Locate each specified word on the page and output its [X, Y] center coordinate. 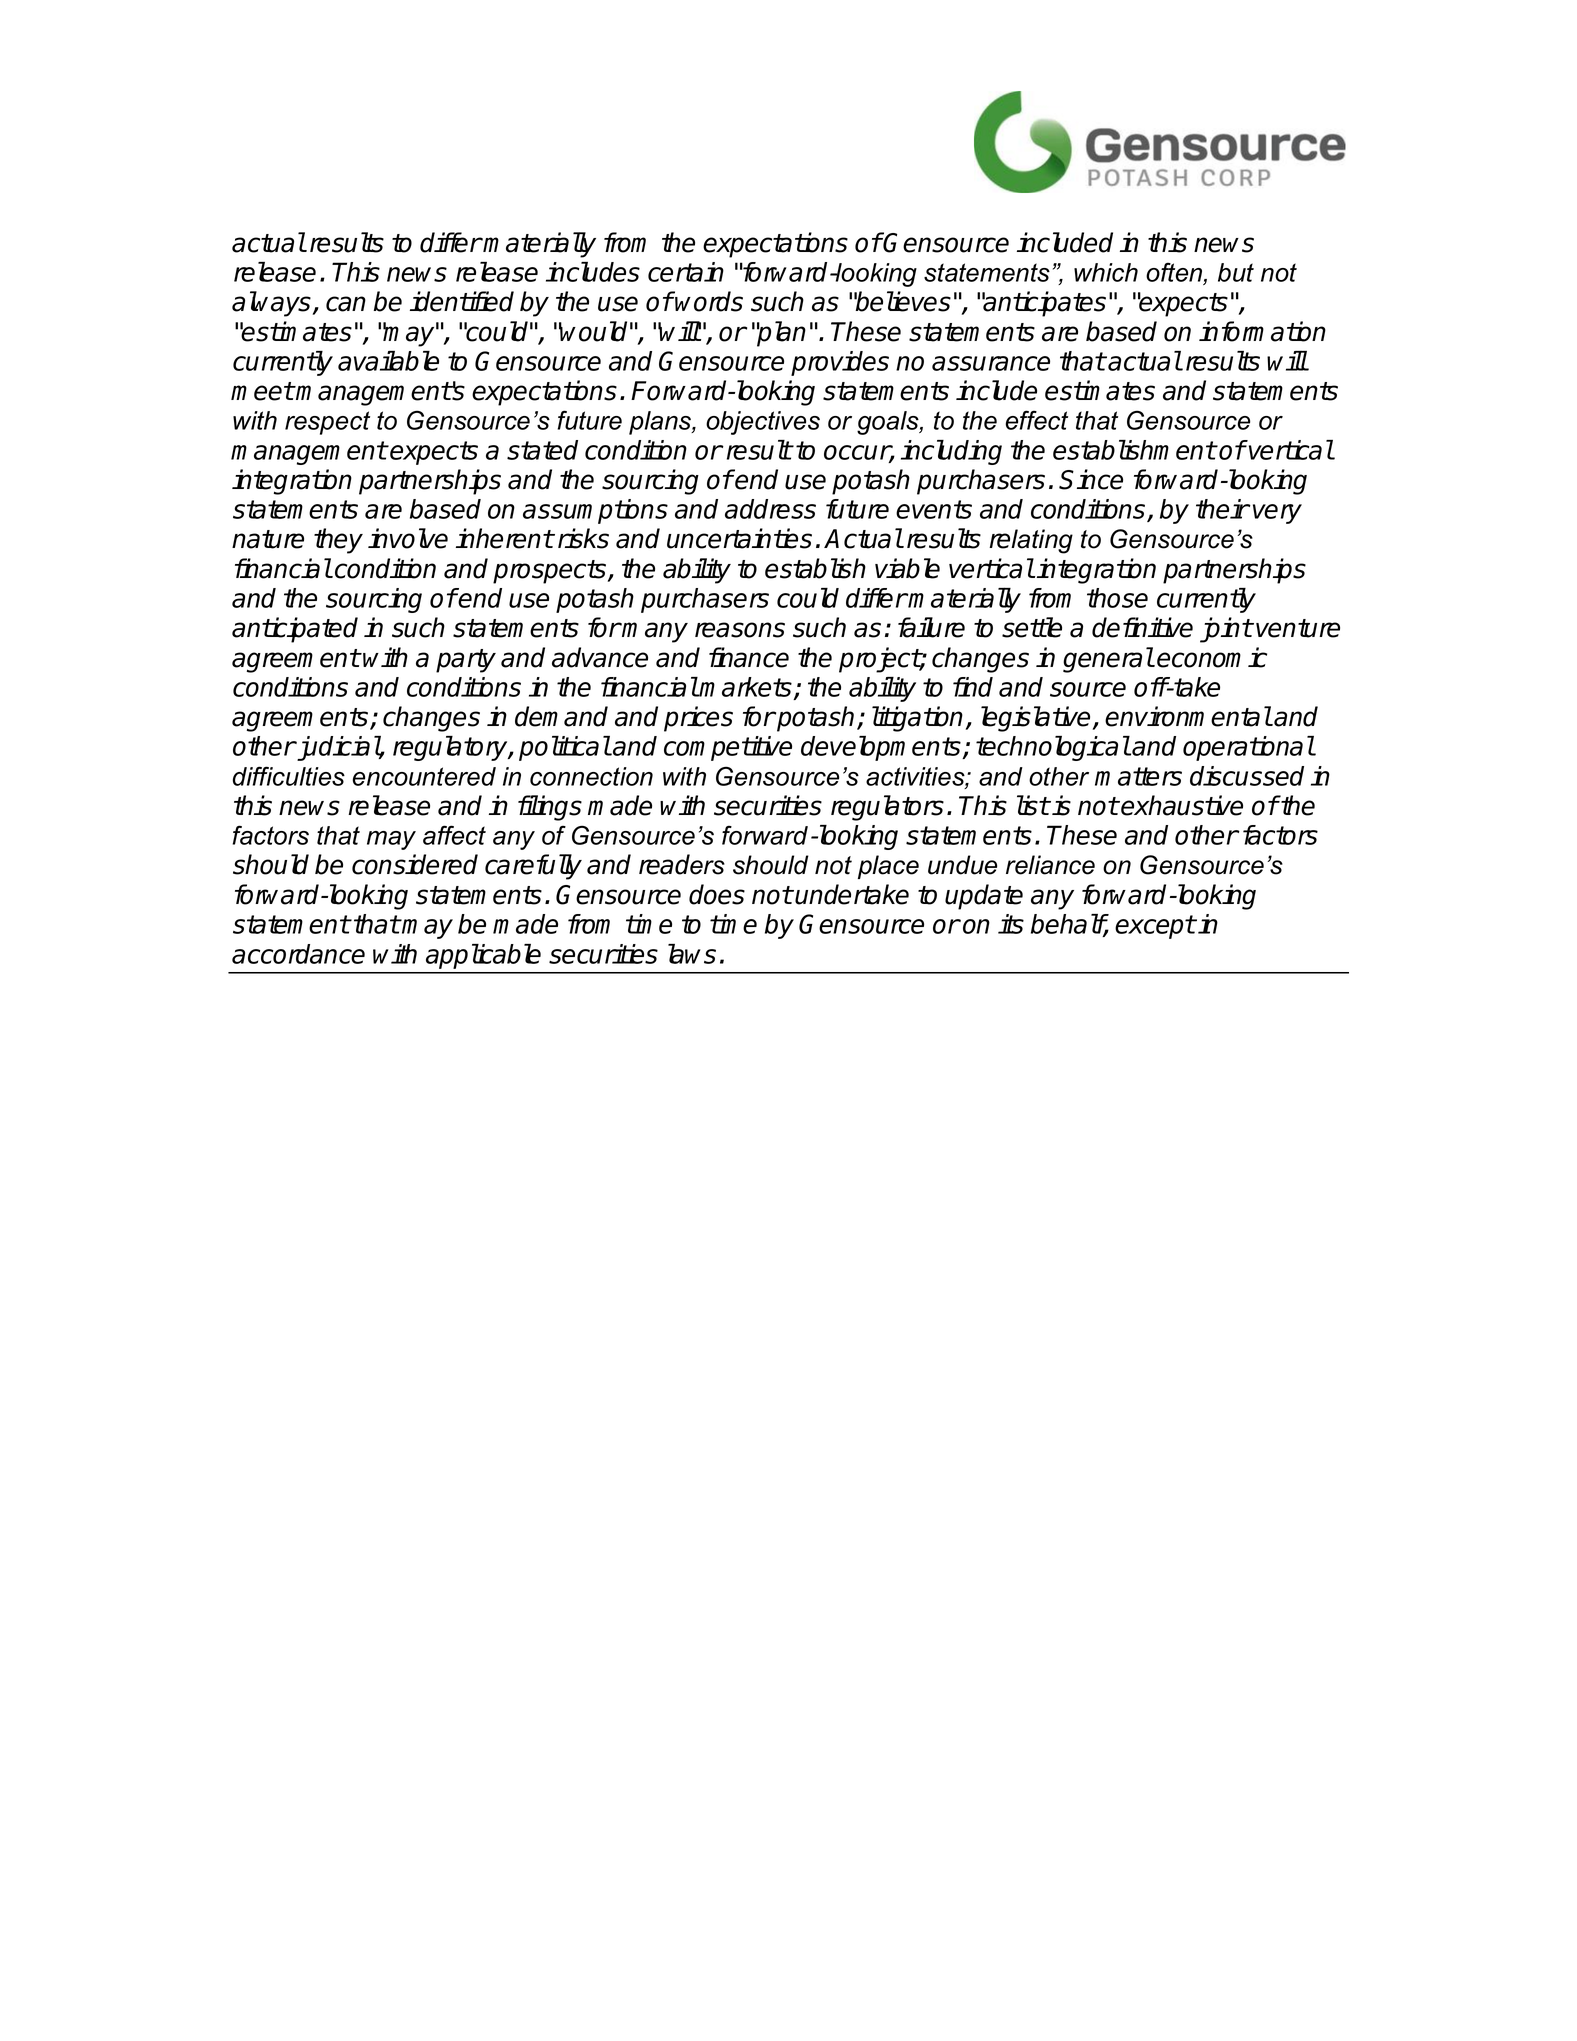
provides [840, 363]
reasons [740, 630]
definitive [1142, 627]
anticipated [295, 630]
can [346, 304]
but [1236, 272]
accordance [298, 954]
